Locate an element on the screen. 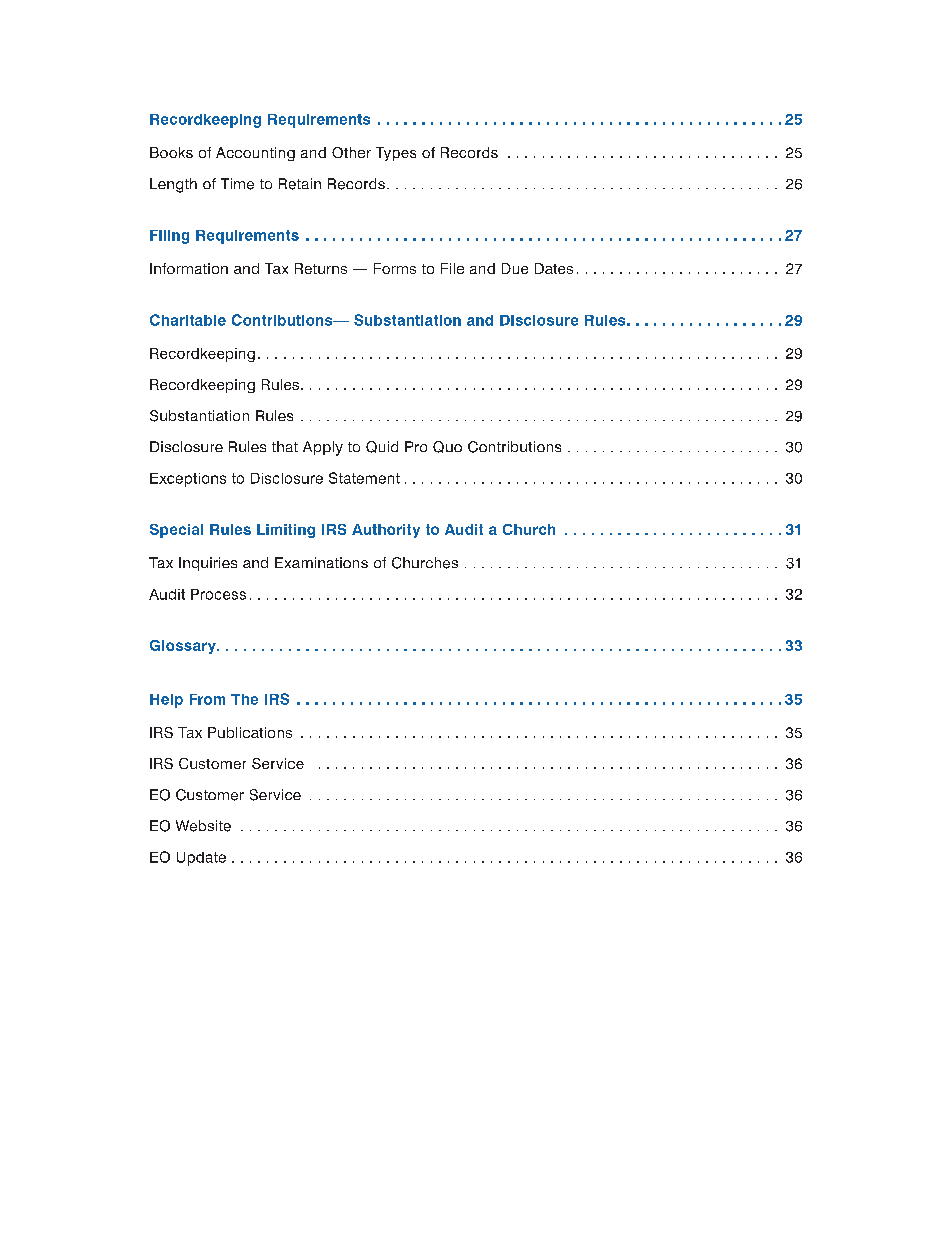  Time is located at coordinates (237, 184).
